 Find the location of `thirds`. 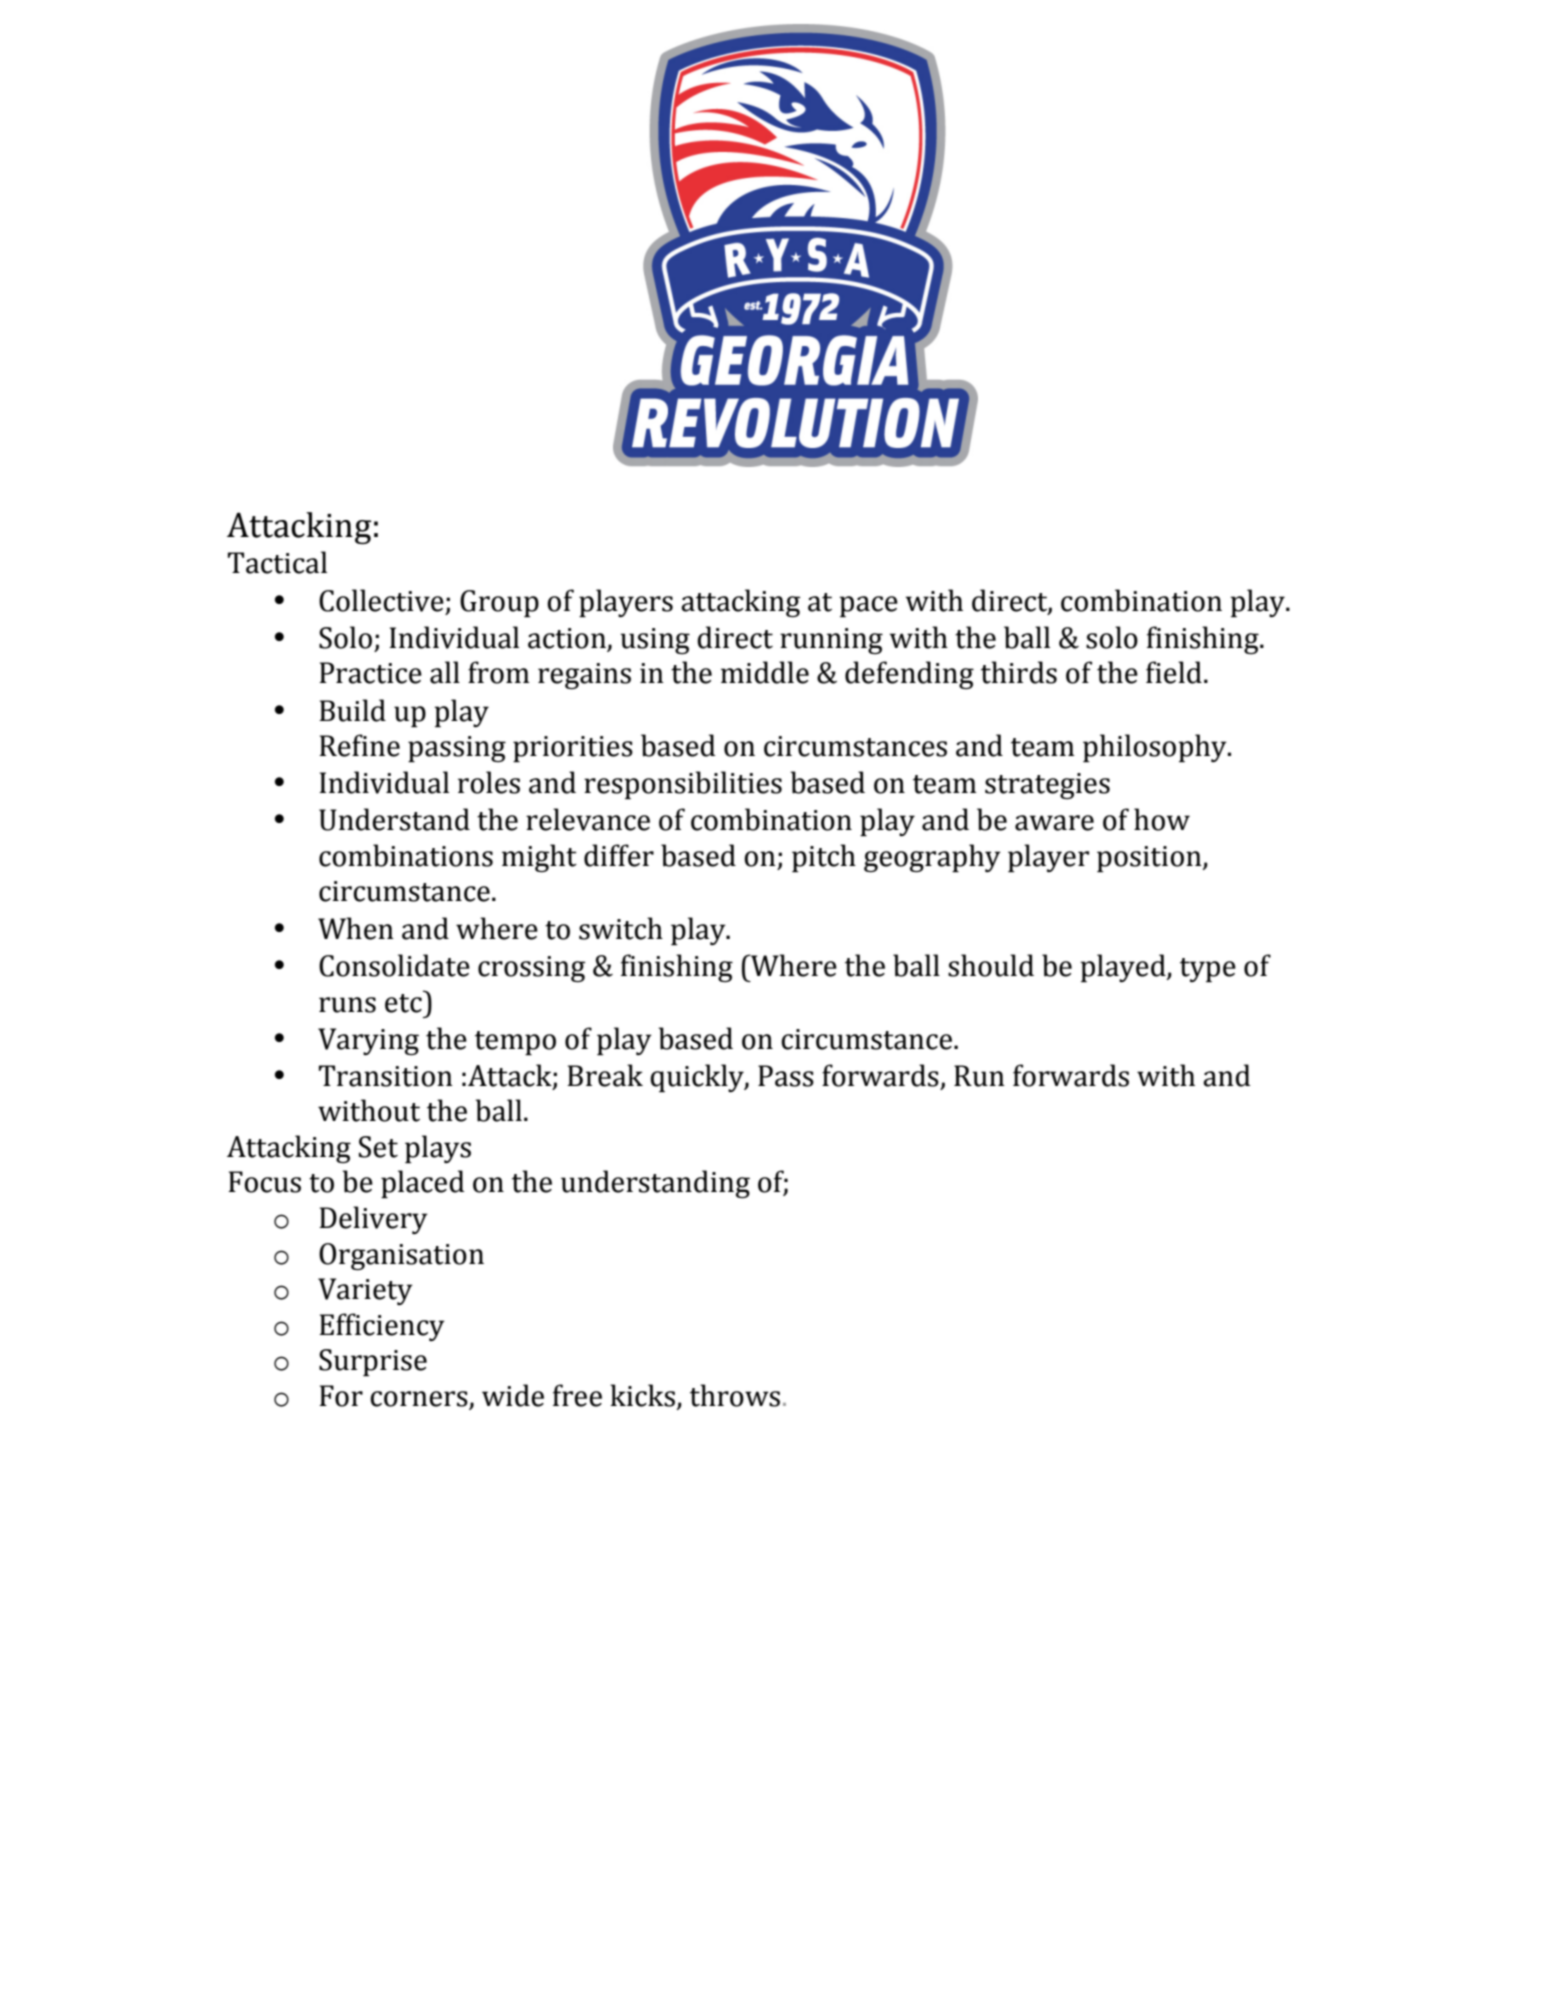

thirds is located at coordinates (1019, 672).
